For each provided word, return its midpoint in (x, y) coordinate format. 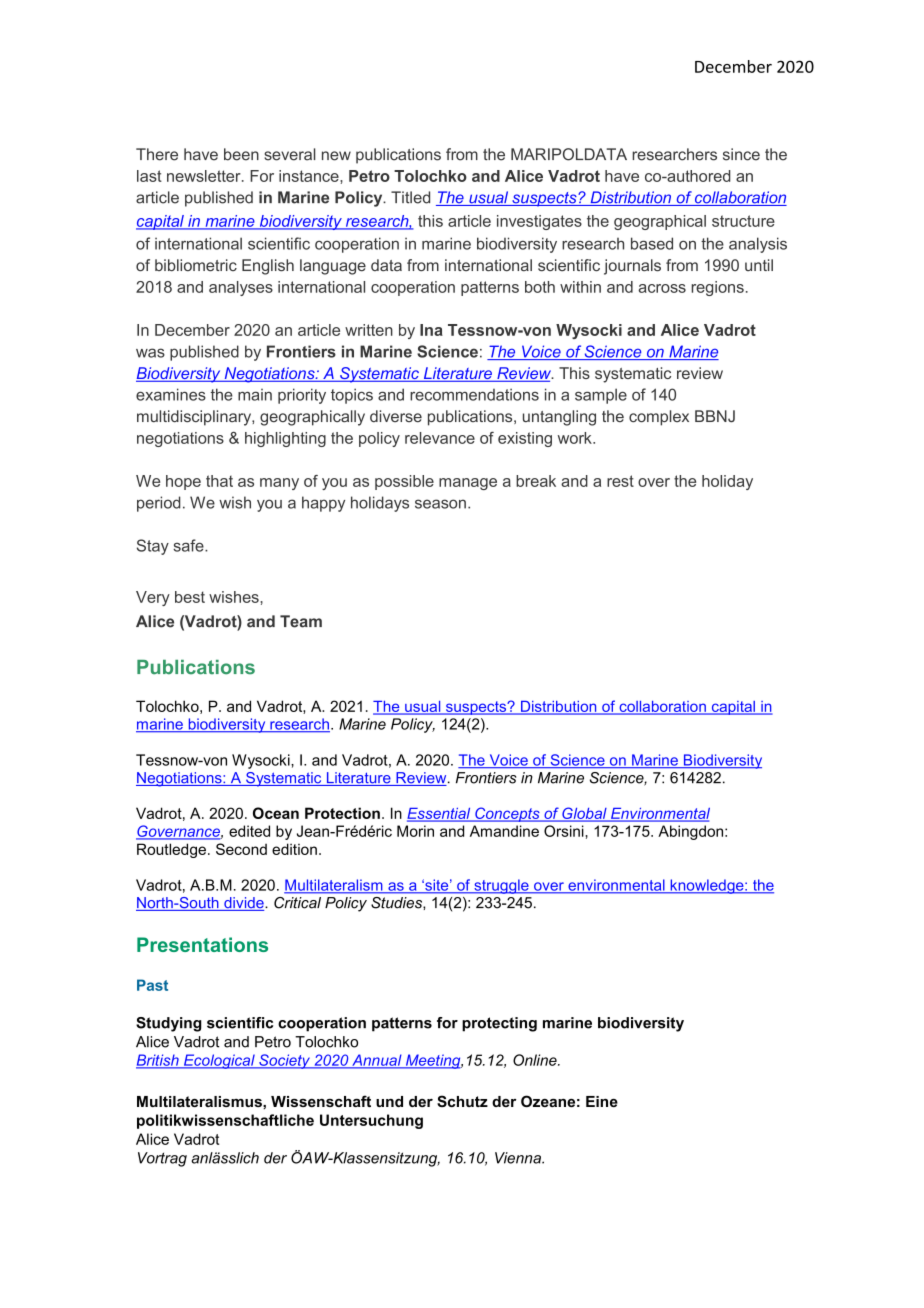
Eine (602, 1101)
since (741, 154)
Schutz (462, 1101)
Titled (410, 197)
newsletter (205, 176)
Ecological (219, 1061)
